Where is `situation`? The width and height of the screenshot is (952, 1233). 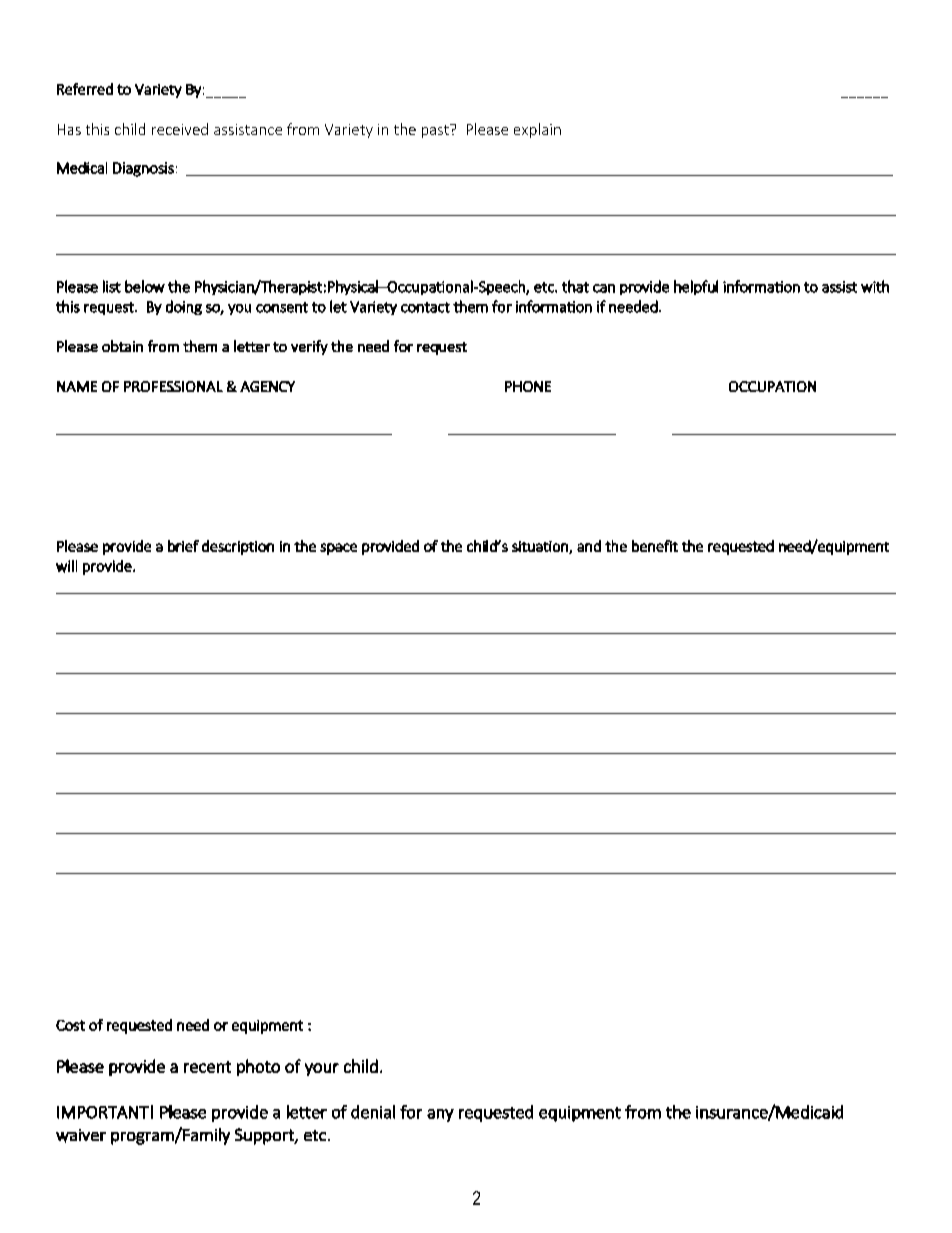 situation is located at coordinates (541, 547).
